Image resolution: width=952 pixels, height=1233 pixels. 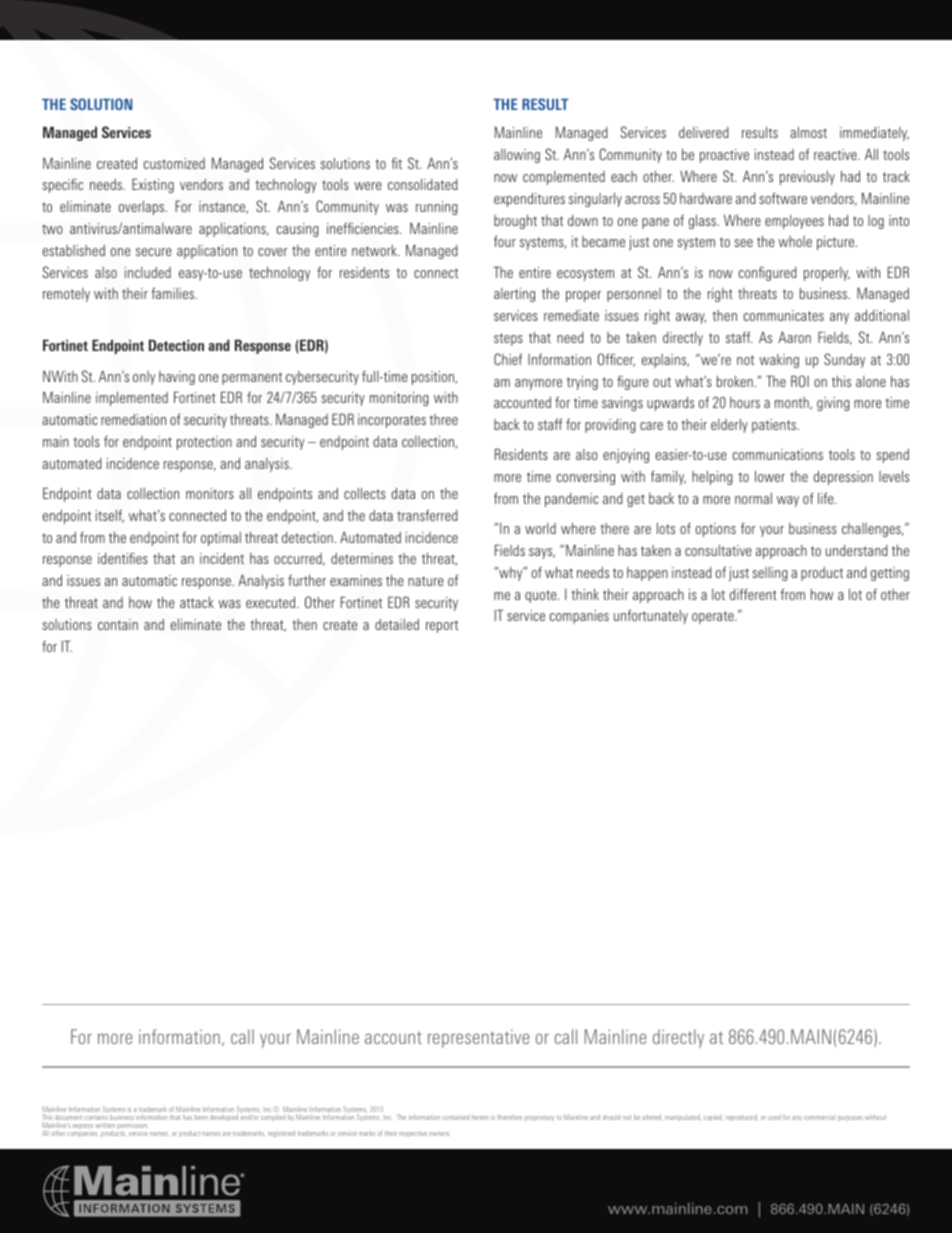 I want to click on representative, so click(x=478, y=1038).
